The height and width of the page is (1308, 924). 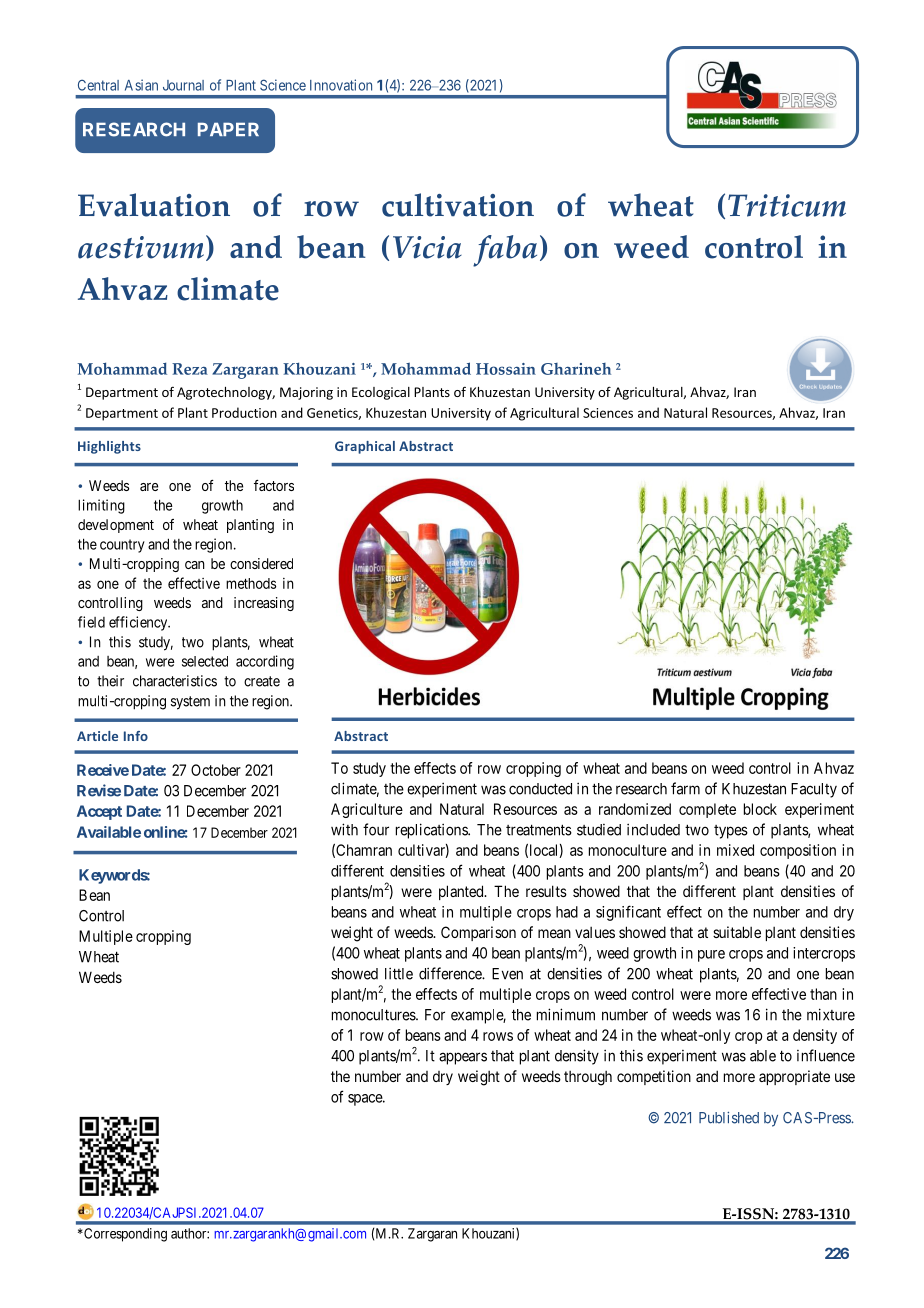 I want to click on Corresponding, so click(x=124, y=1235).
